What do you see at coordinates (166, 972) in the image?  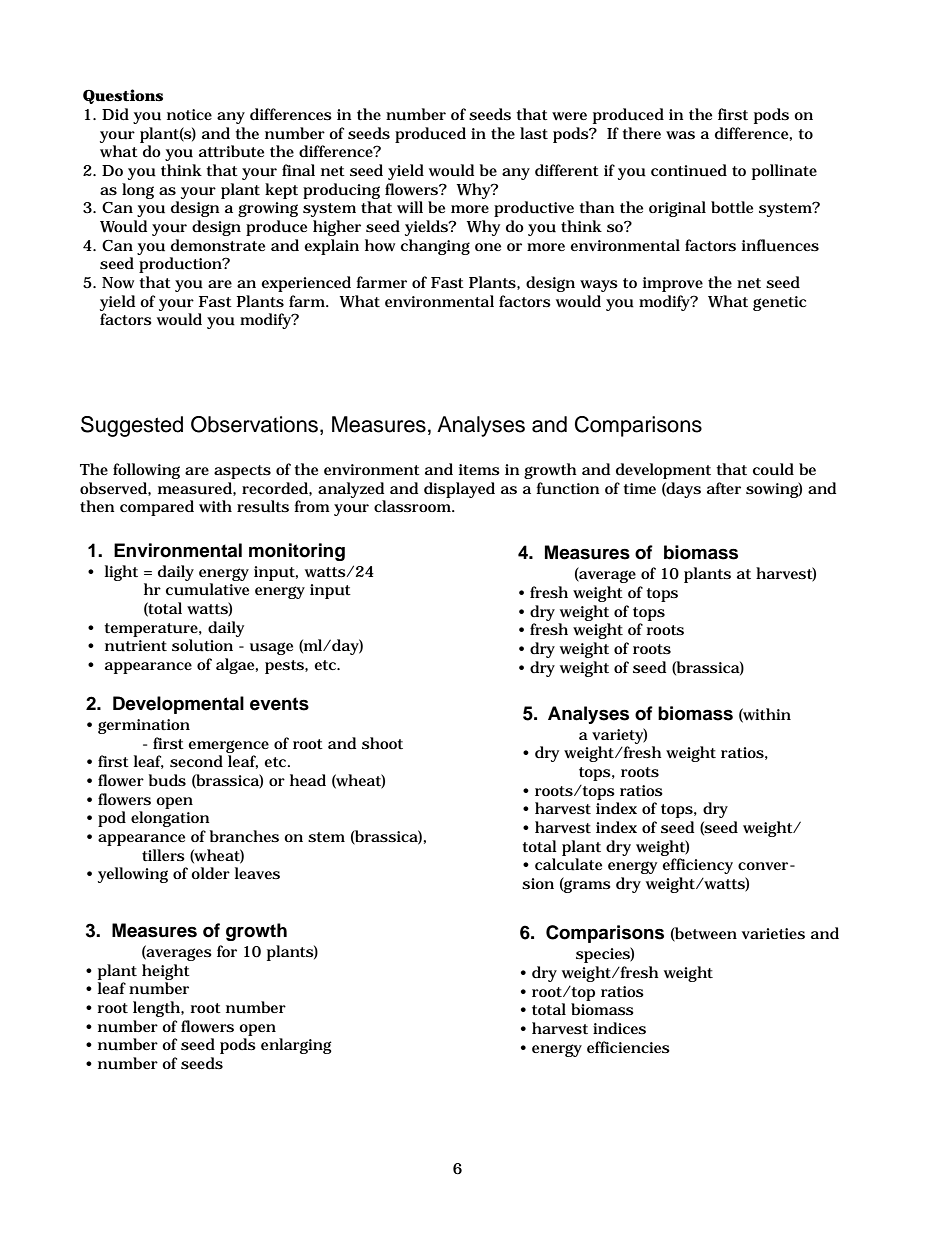 I see `height` at bounding box center [166, 972].
